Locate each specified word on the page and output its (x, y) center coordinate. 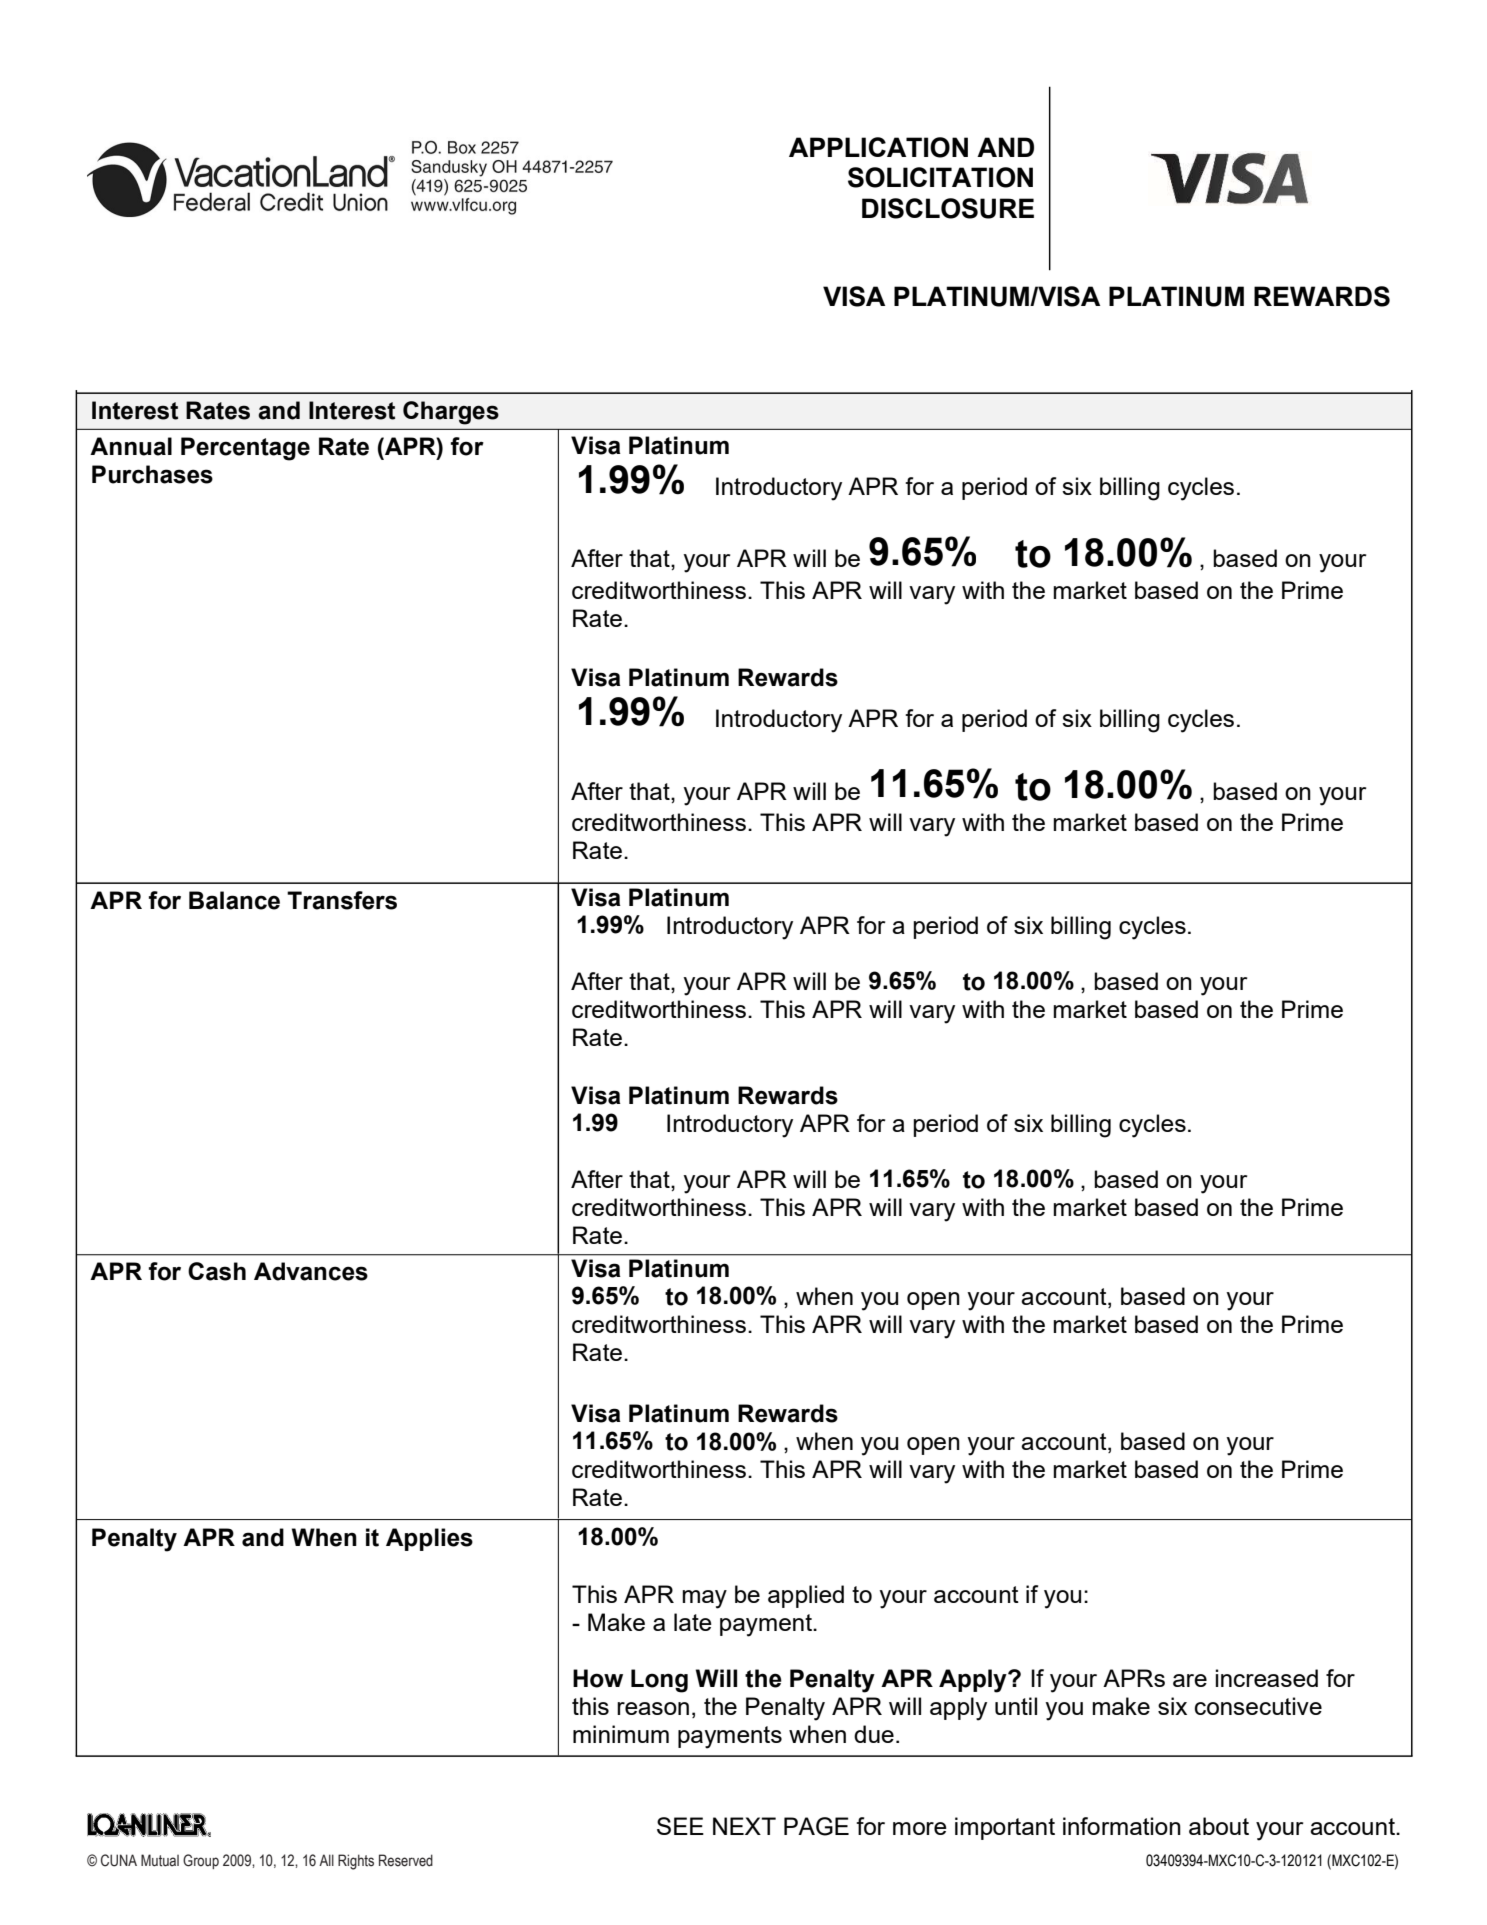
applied (806, 1596)
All (326, 1860)
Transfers (342, 900)
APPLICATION (878, 147)
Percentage (245, 449)
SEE (680, 1826)
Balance (234, 900)
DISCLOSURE (948, 208)
